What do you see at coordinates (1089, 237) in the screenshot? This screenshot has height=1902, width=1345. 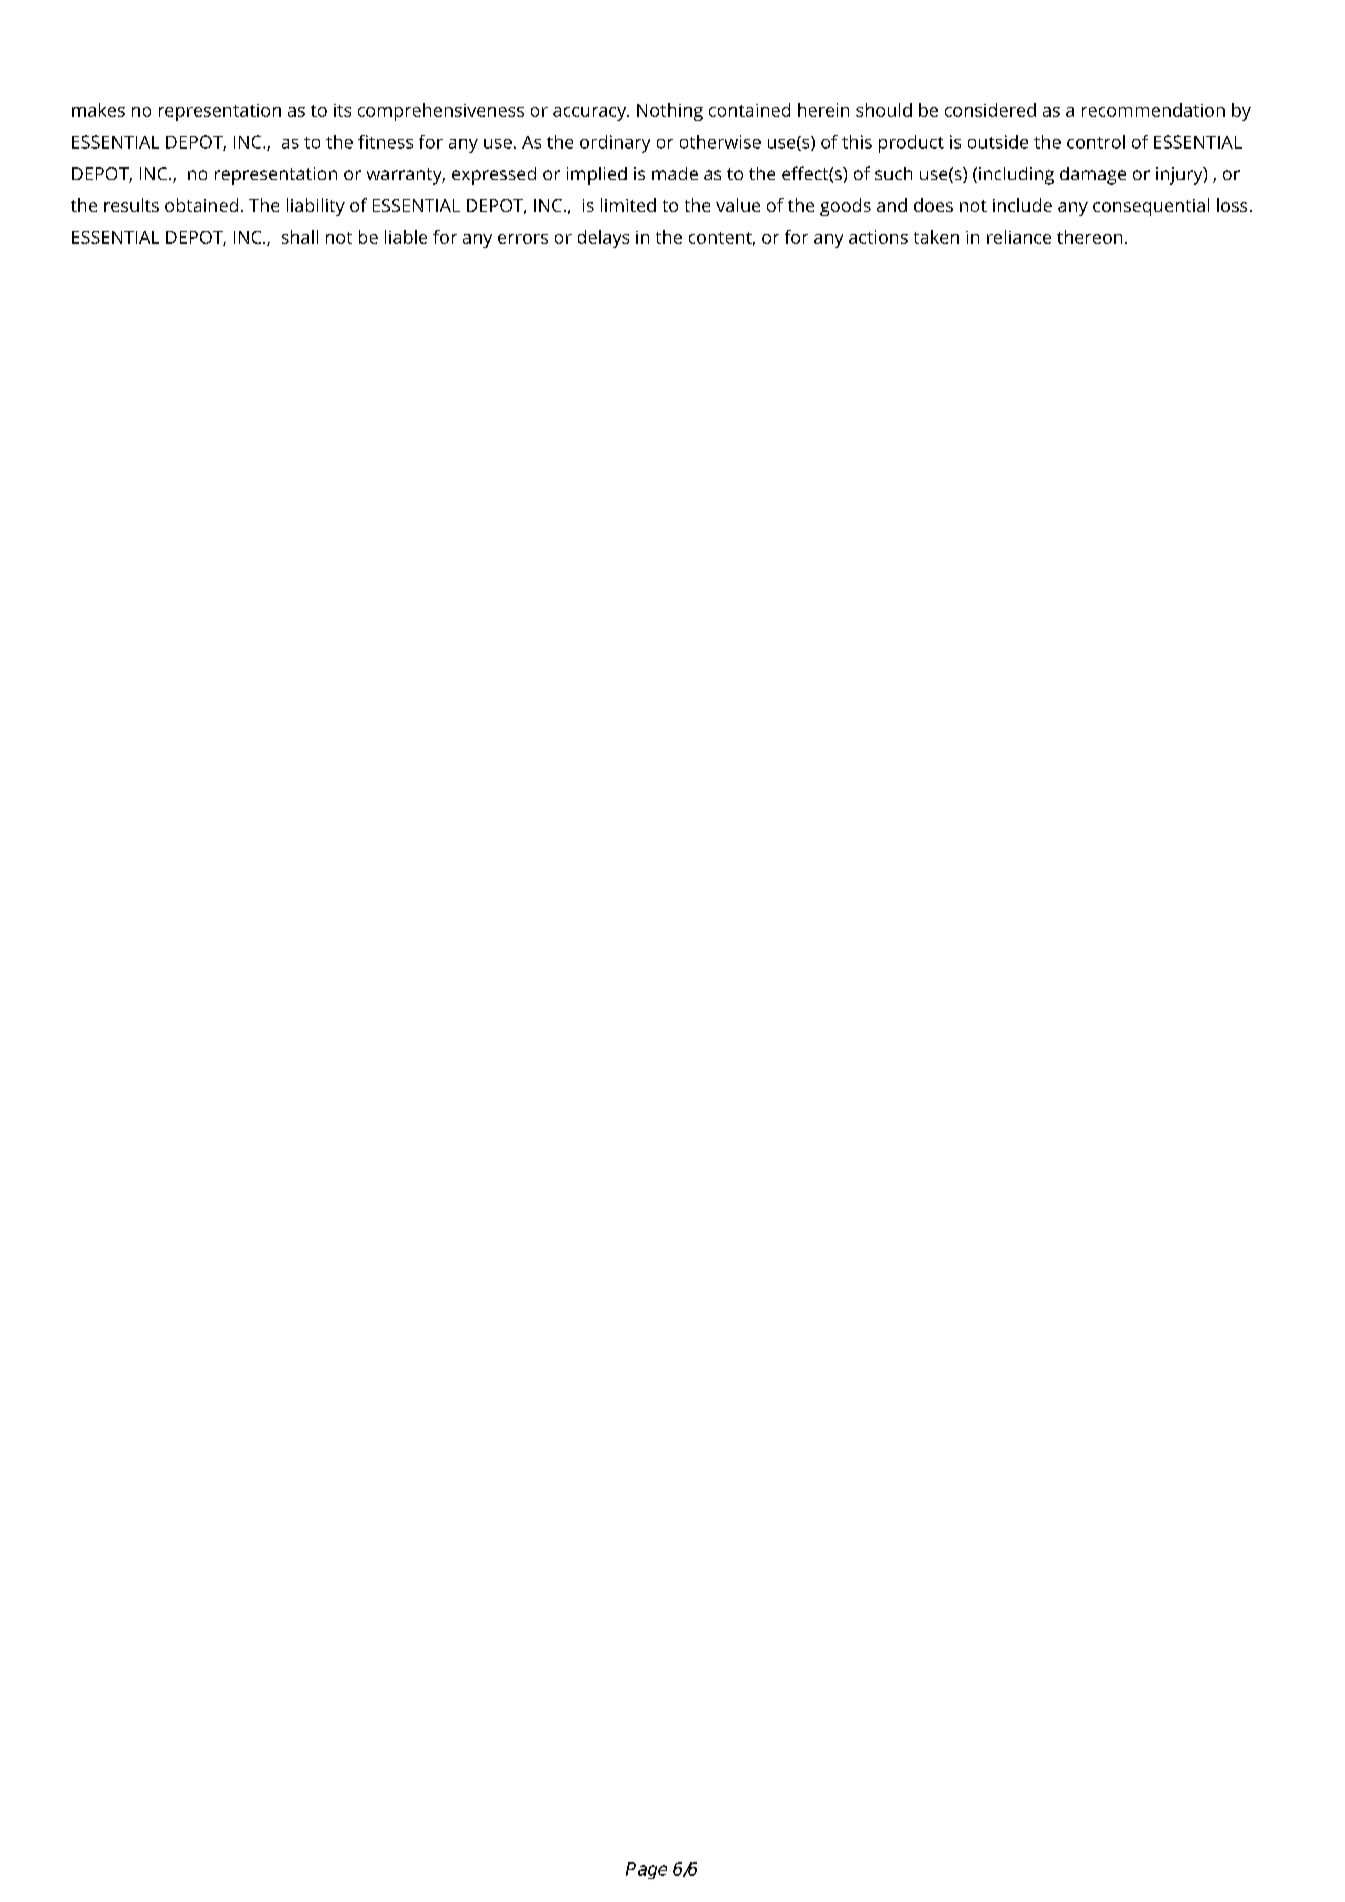 I see `thereon` at bounding box center [1089, 237].
